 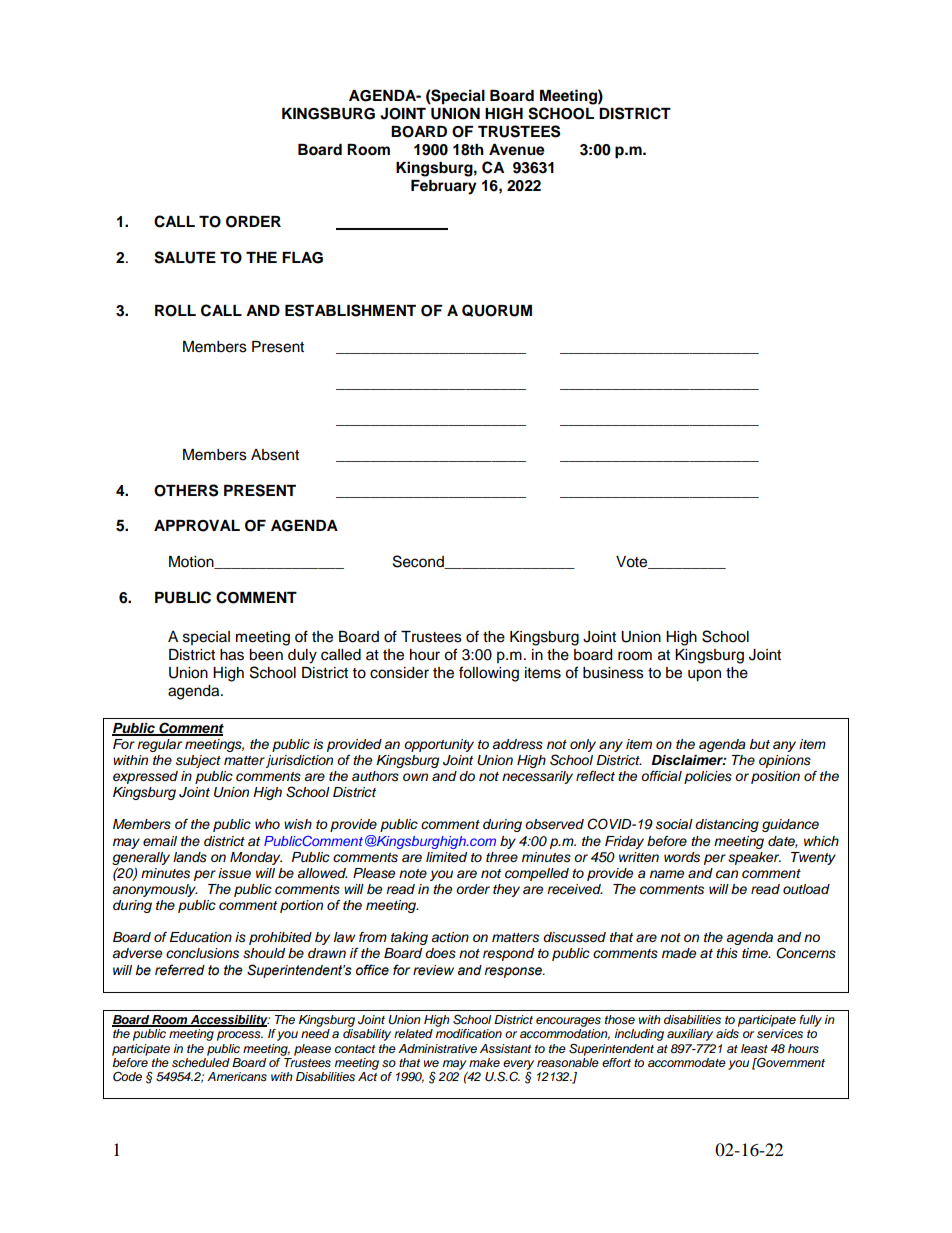 What do you see at coordinates (201, 1062) in the screenshot?
I see `scheduled` at bounding box center [201, 1062].
